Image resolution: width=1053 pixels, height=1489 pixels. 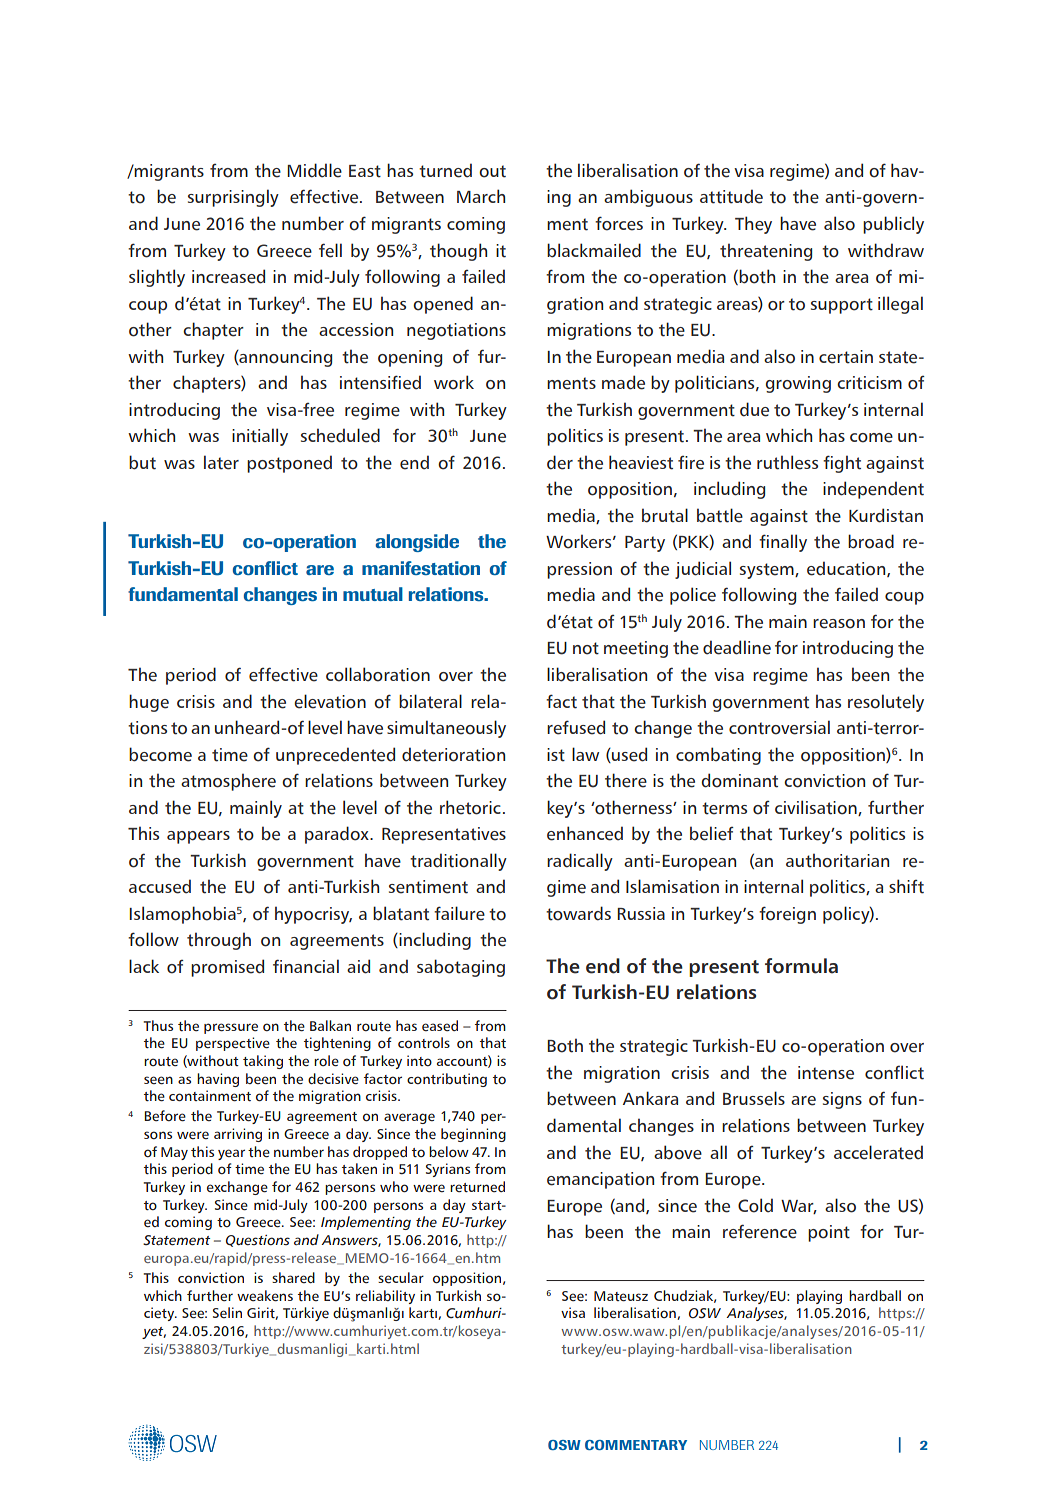 I want to click on resolutely, so click(x=886, y=703).
